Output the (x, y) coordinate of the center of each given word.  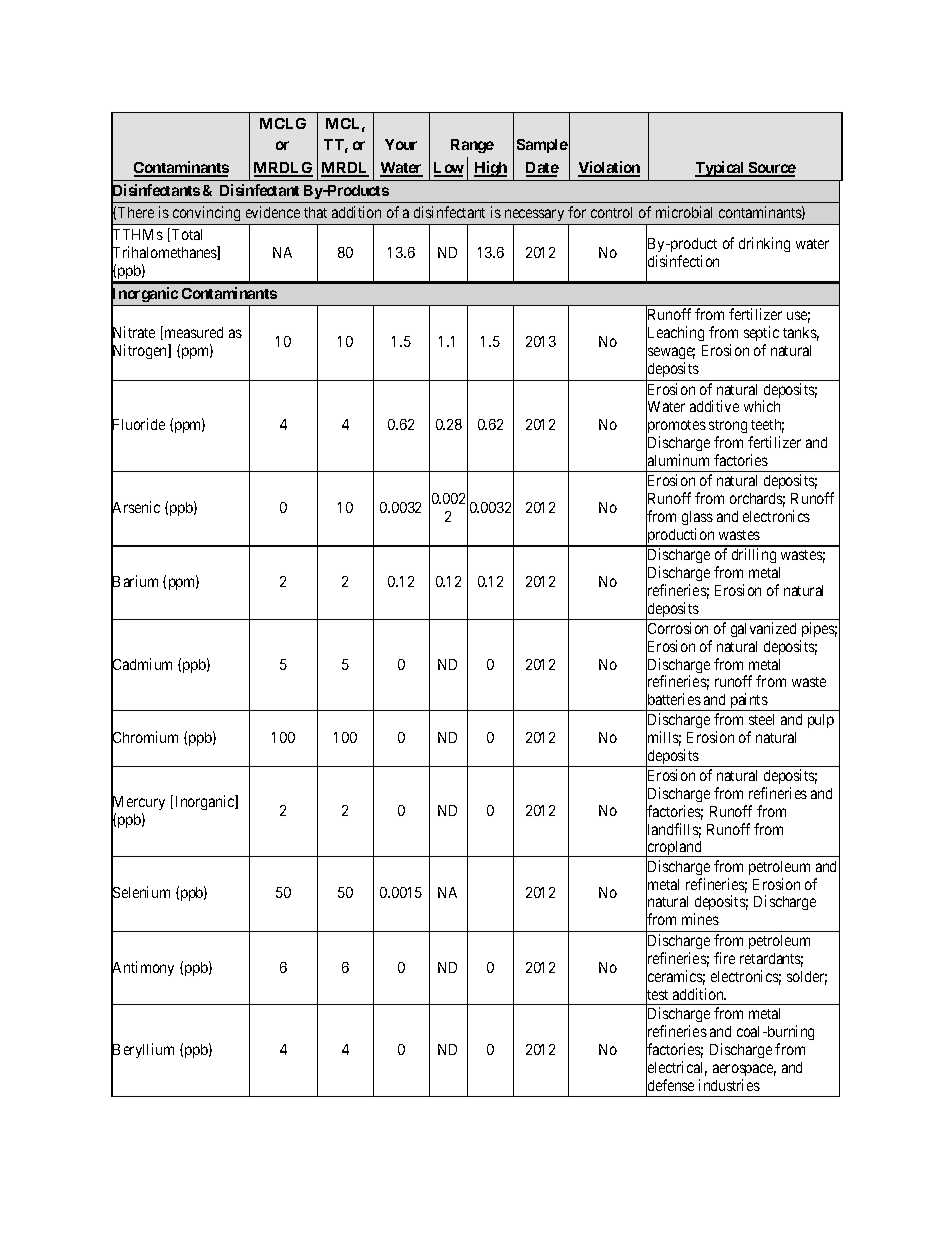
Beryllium (142, 1051)
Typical (721, 169)
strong (728, 428)
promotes (676, 428)
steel (761, 719)
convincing (206, 215)
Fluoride (138, 425)
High (490, 169)
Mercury (138, 804)
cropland (674, 849)
